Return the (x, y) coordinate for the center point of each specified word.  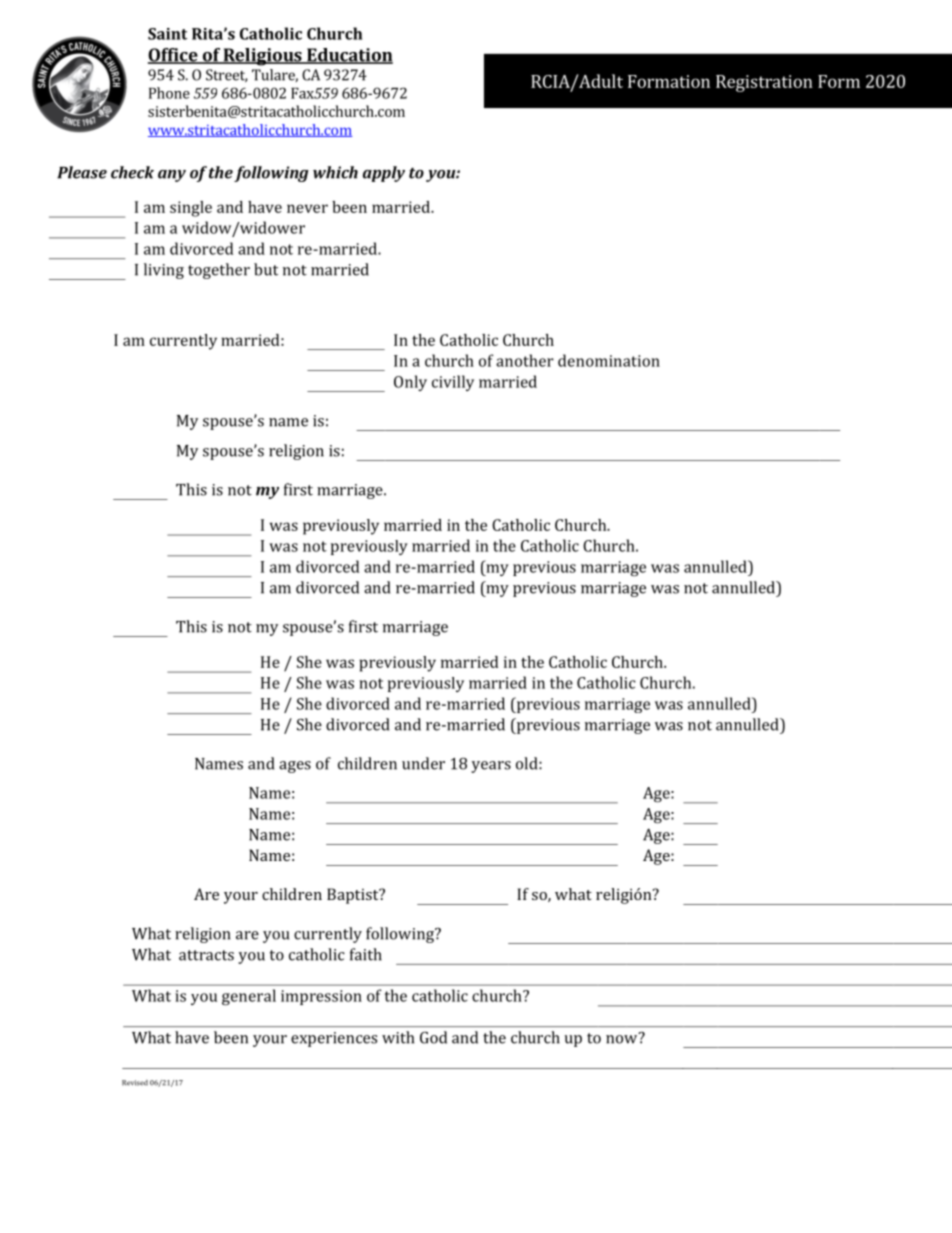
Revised (135, 1083)
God (433, 1037)
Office (174, 56)
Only (410, 383)
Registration (764, 83)
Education (349, 56)
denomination (609, 360)
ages (295, 767)
